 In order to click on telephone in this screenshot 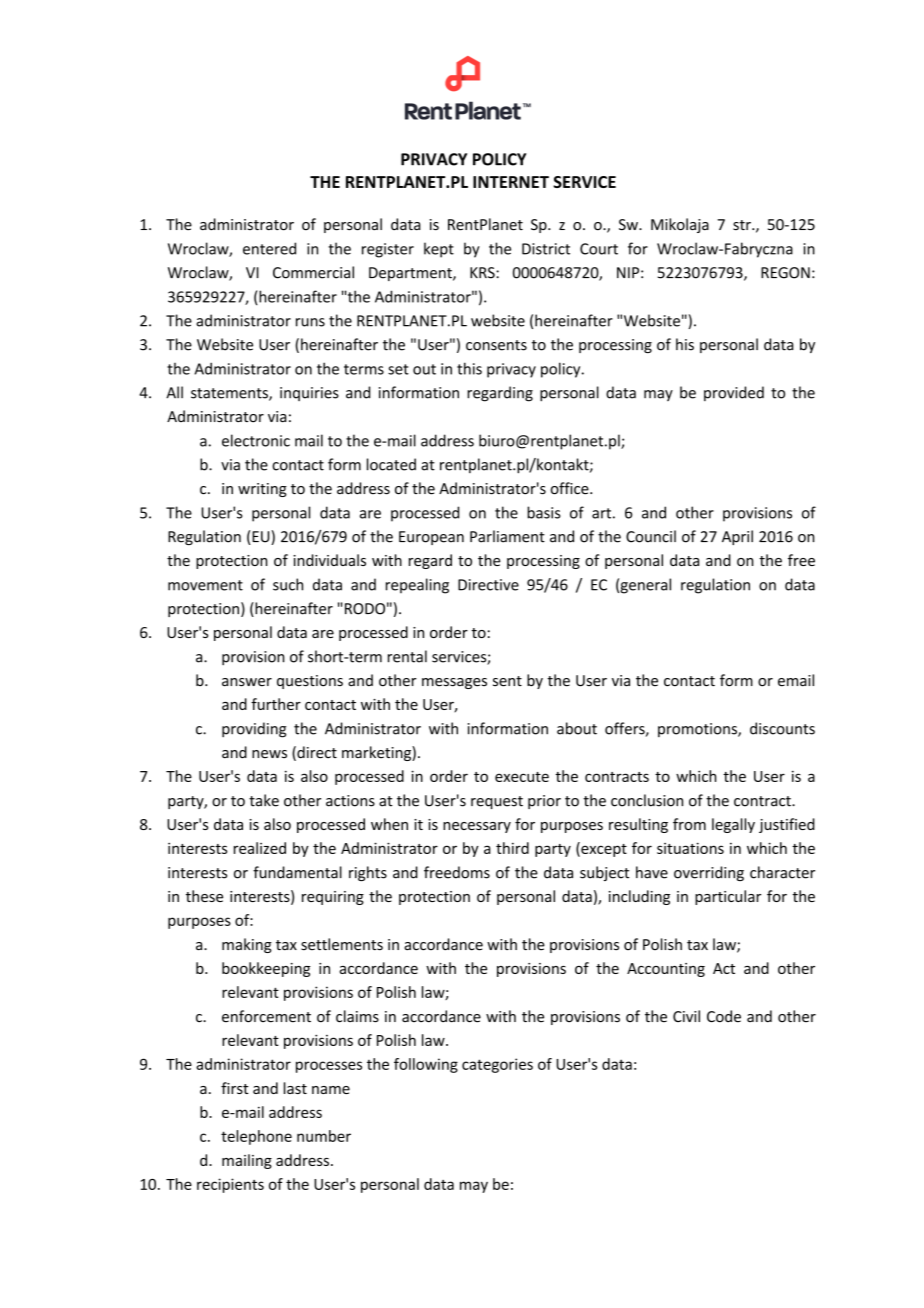, I will do `click(256, 1137)`.
